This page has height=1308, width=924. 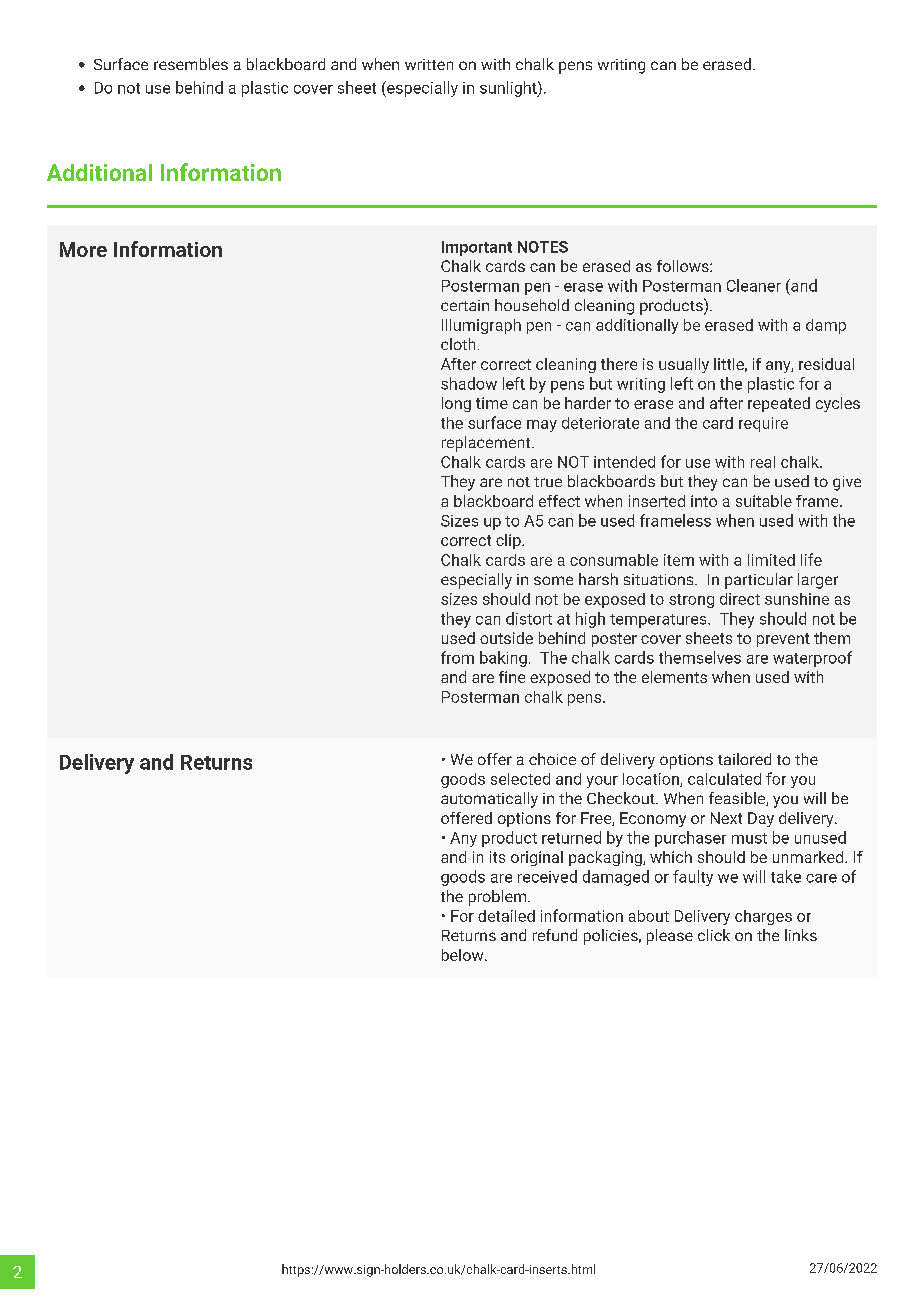 I want to click on charges, so click(x=763, y=917).
